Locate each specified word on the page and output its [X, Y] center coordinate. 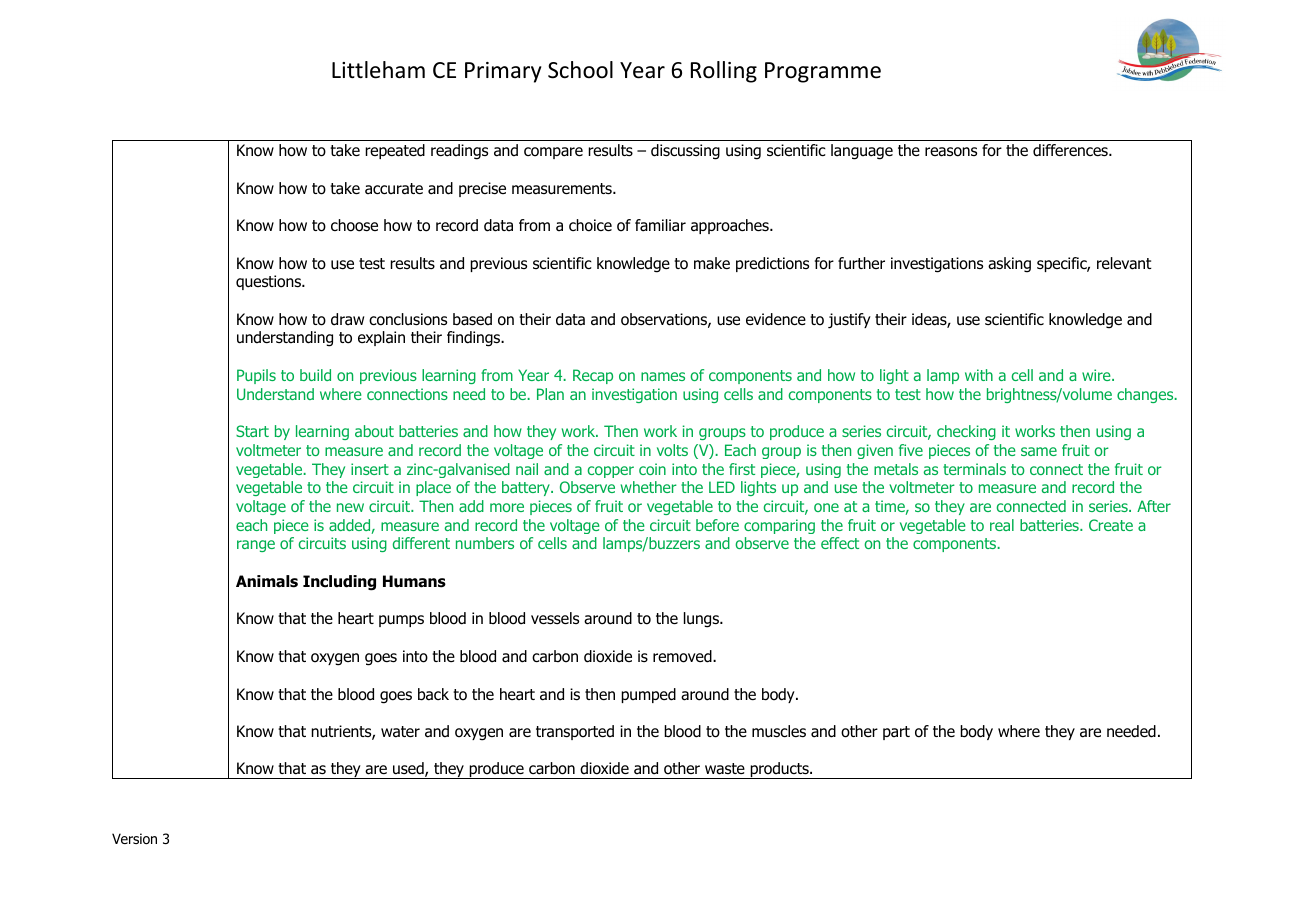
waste [725, 769]
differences [1071, 150]
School [580, 70]
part [896, 733]
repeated [395, 151]
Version [134, 839]
